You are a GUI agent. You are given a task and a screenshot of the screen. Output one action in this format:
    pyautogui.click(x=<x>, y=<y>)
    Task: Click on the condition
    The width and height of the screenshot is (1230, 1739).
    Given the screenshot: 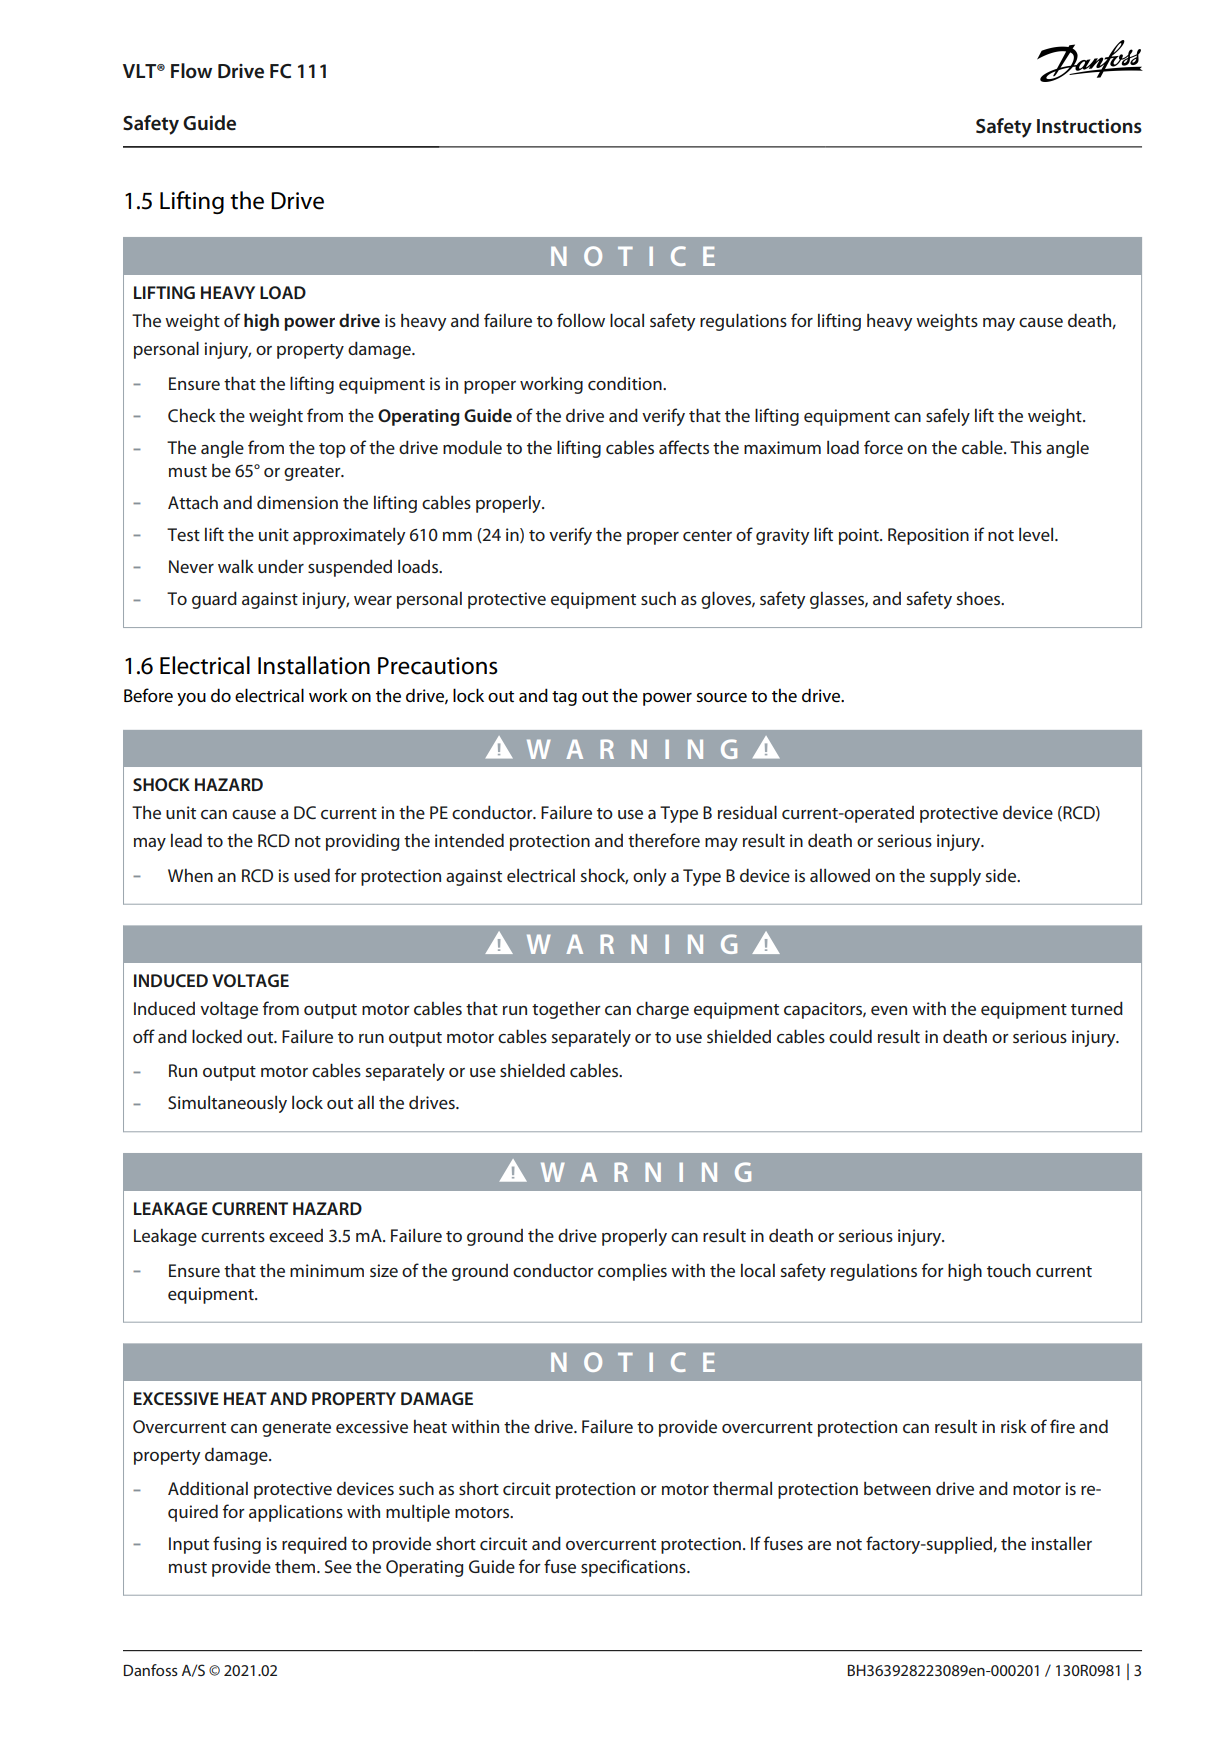 What is the action you would take?
    pyautogui.click(x=626, y=383)
